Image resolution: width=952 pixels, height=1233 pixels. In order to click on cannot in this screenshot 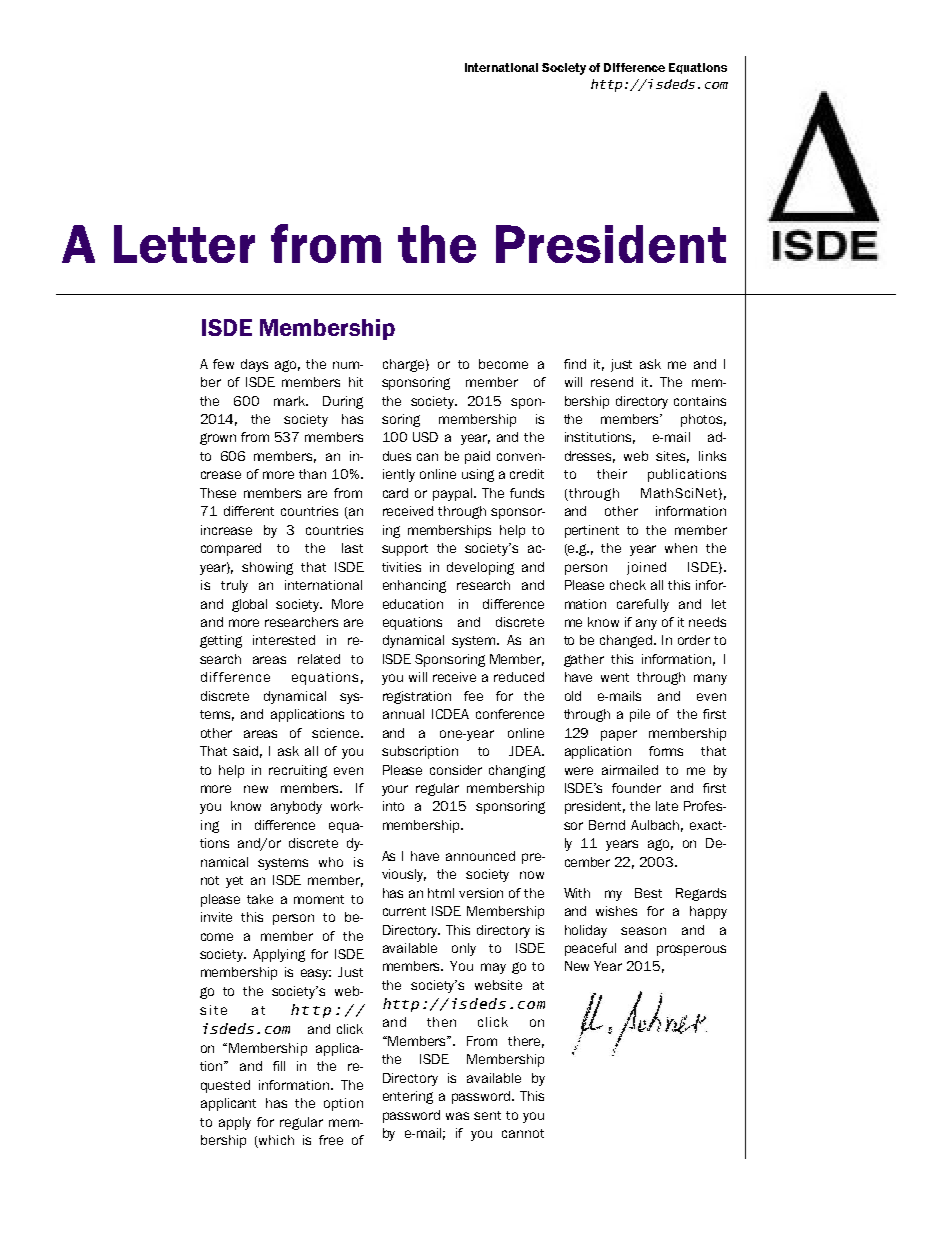, I will do `click(523, 1133)`.
